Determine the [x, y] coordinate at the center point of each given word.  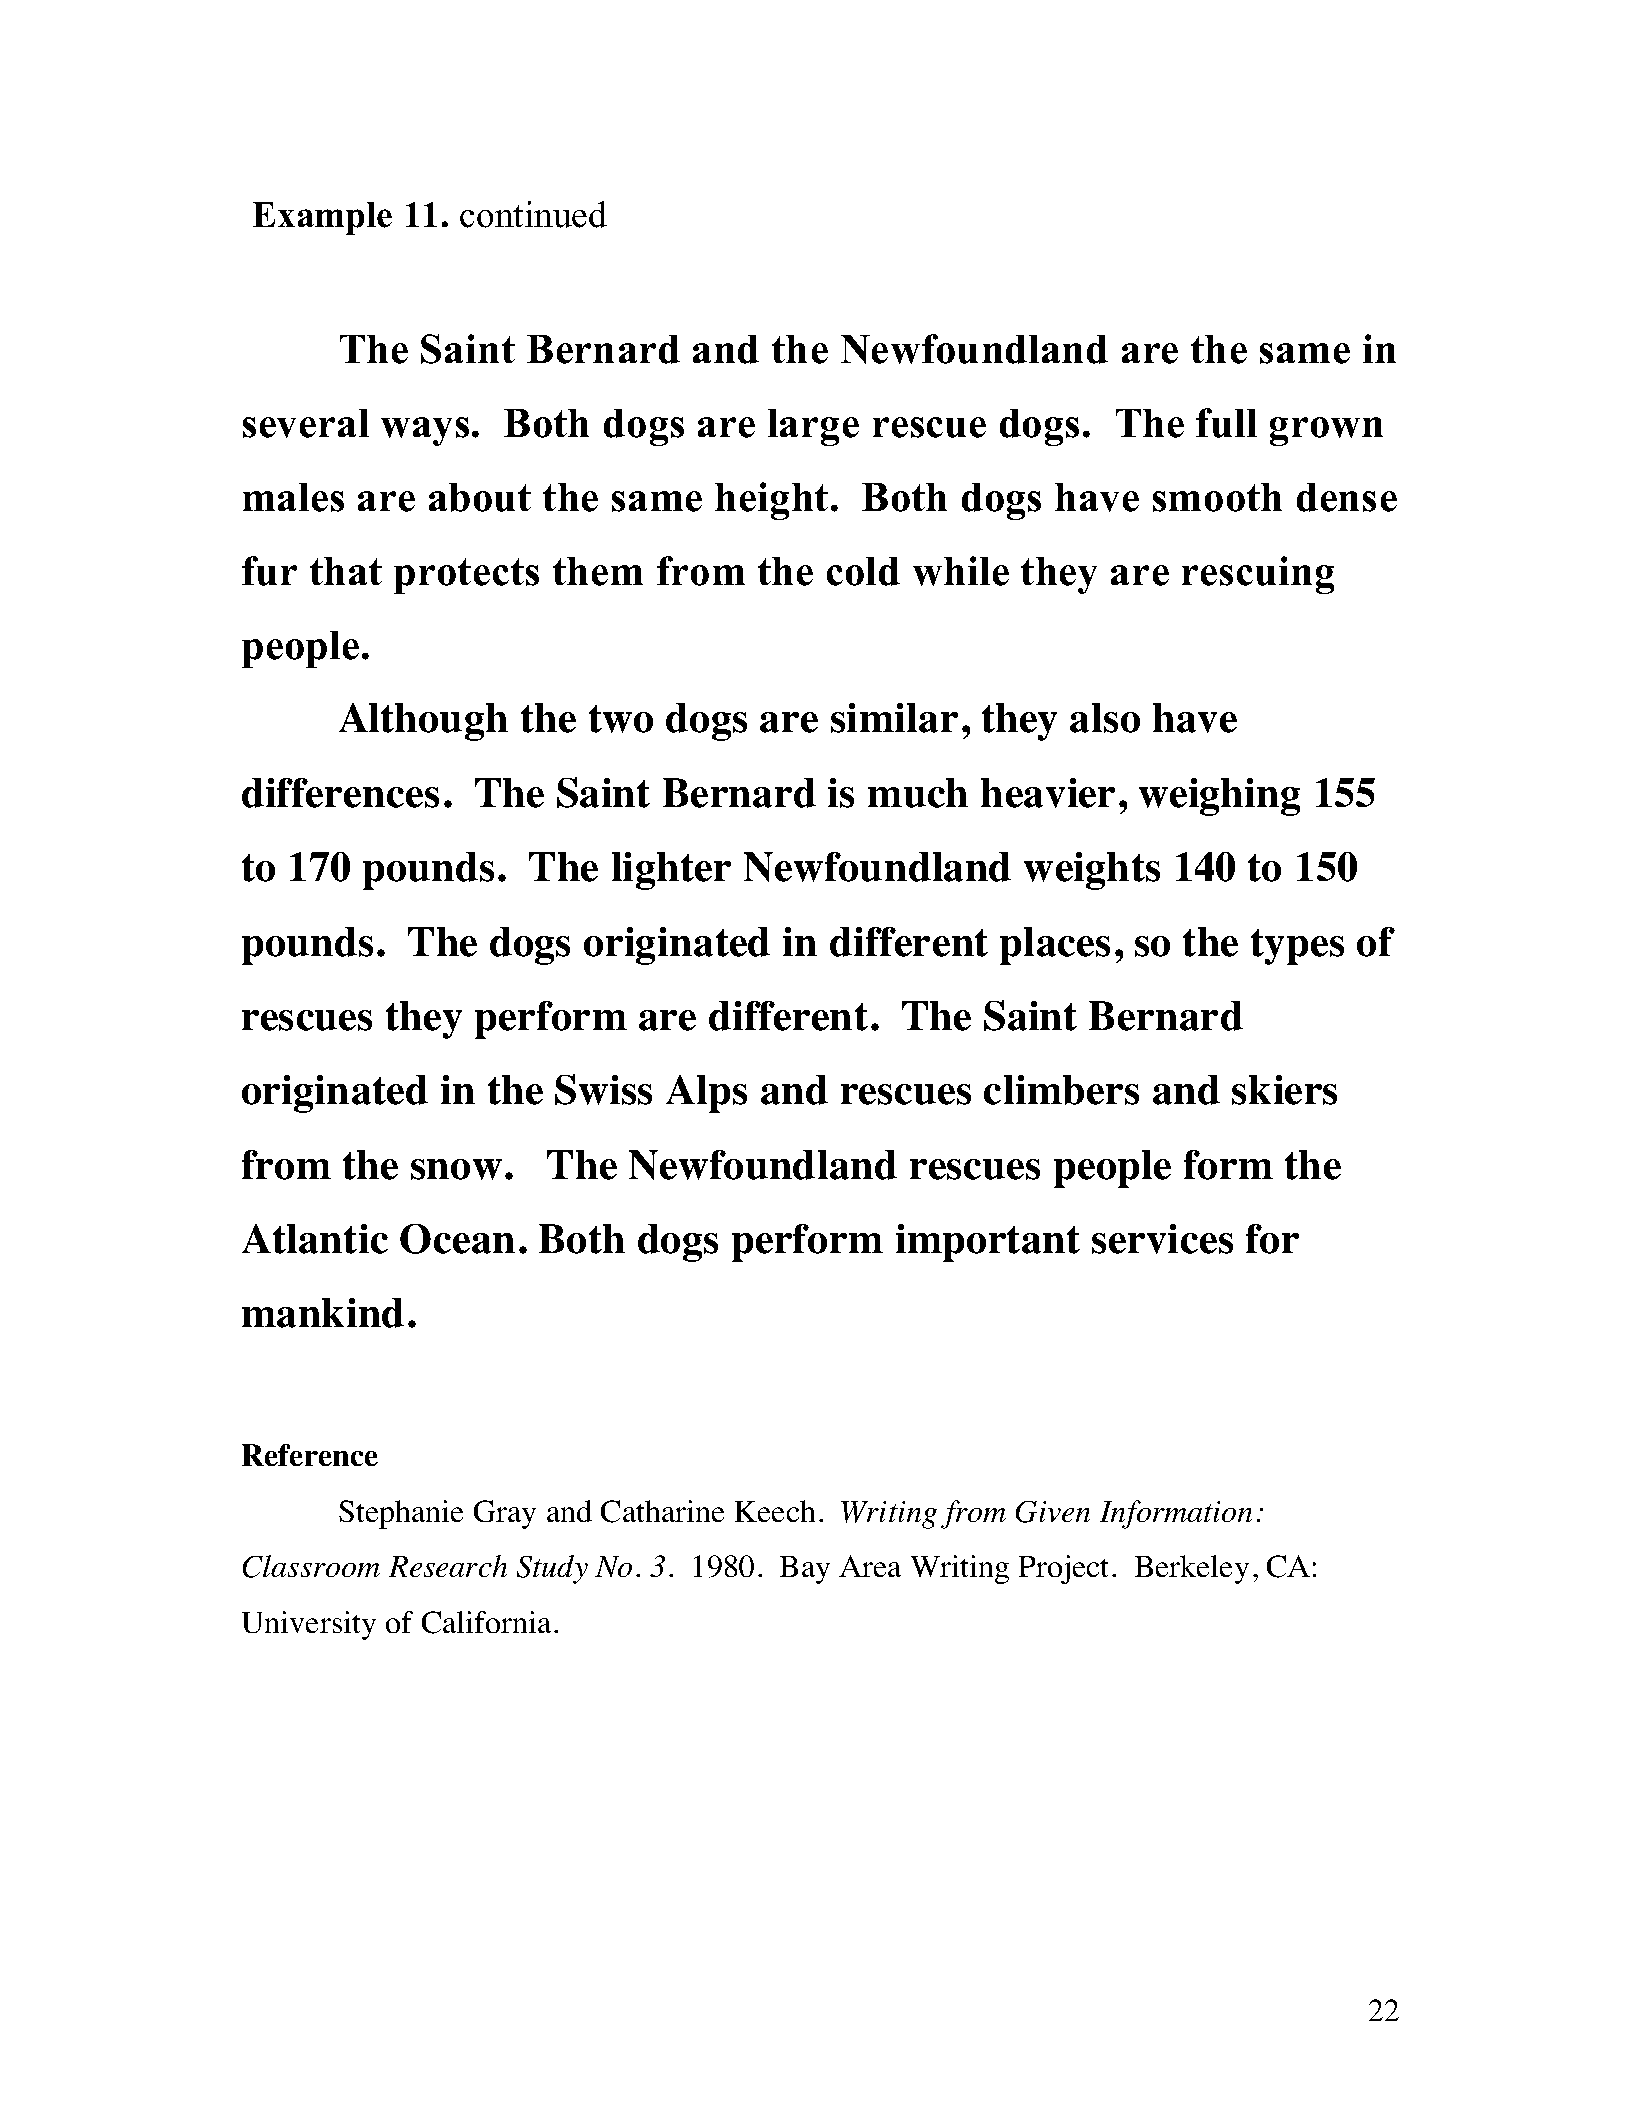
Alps [706, 1094]
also [1105, 718]
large [813, 427]
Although [423, 722]
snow [456, 1169]
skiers [1284, 1090]
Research [448, 1566]
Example [322, 218]
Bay [805, 1570]
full [1226, 423]
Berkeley [1192, 1569]
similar [894, 718]
